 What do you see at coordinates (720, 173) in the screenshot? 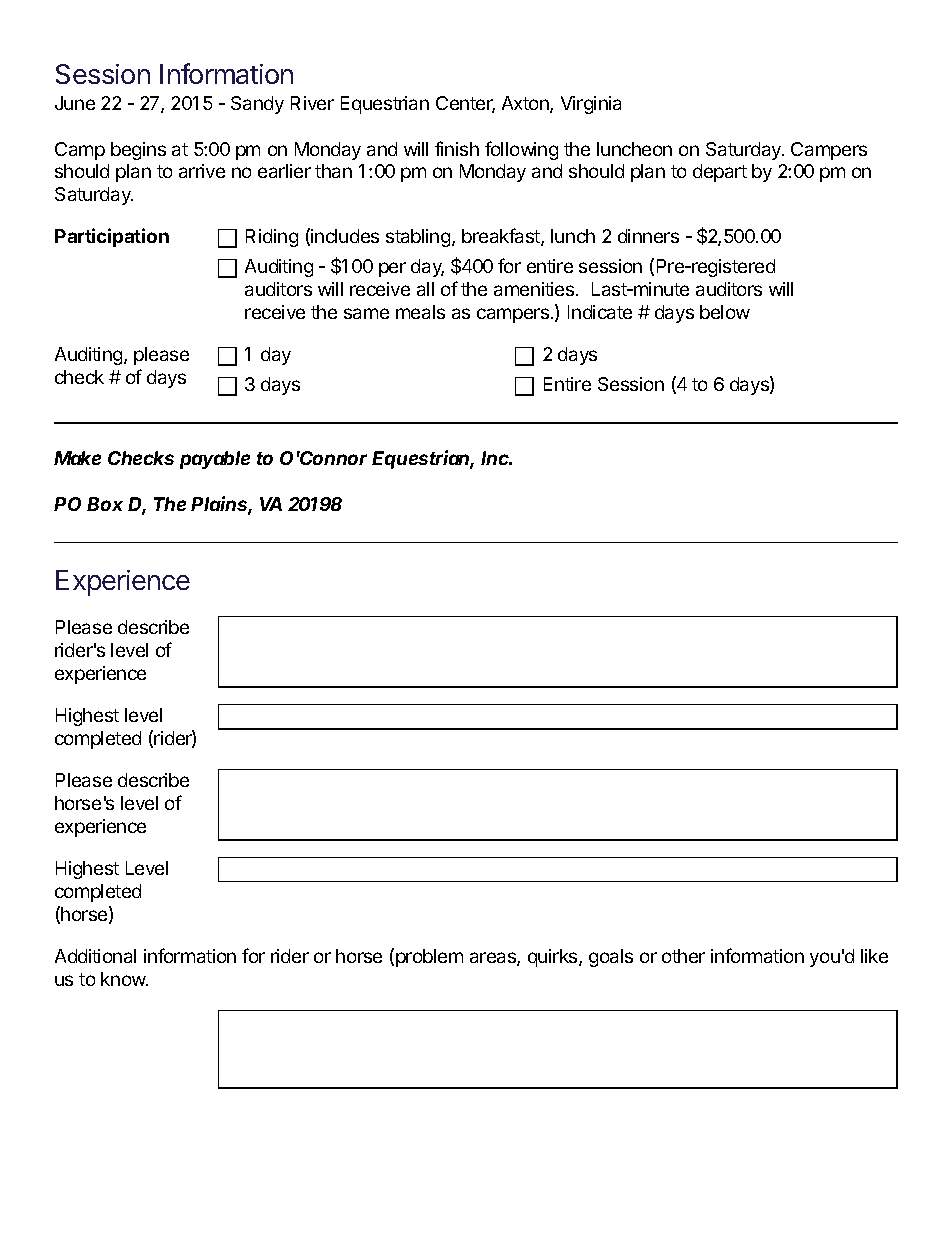
I see `depart` at bounding box center [720, 173].
